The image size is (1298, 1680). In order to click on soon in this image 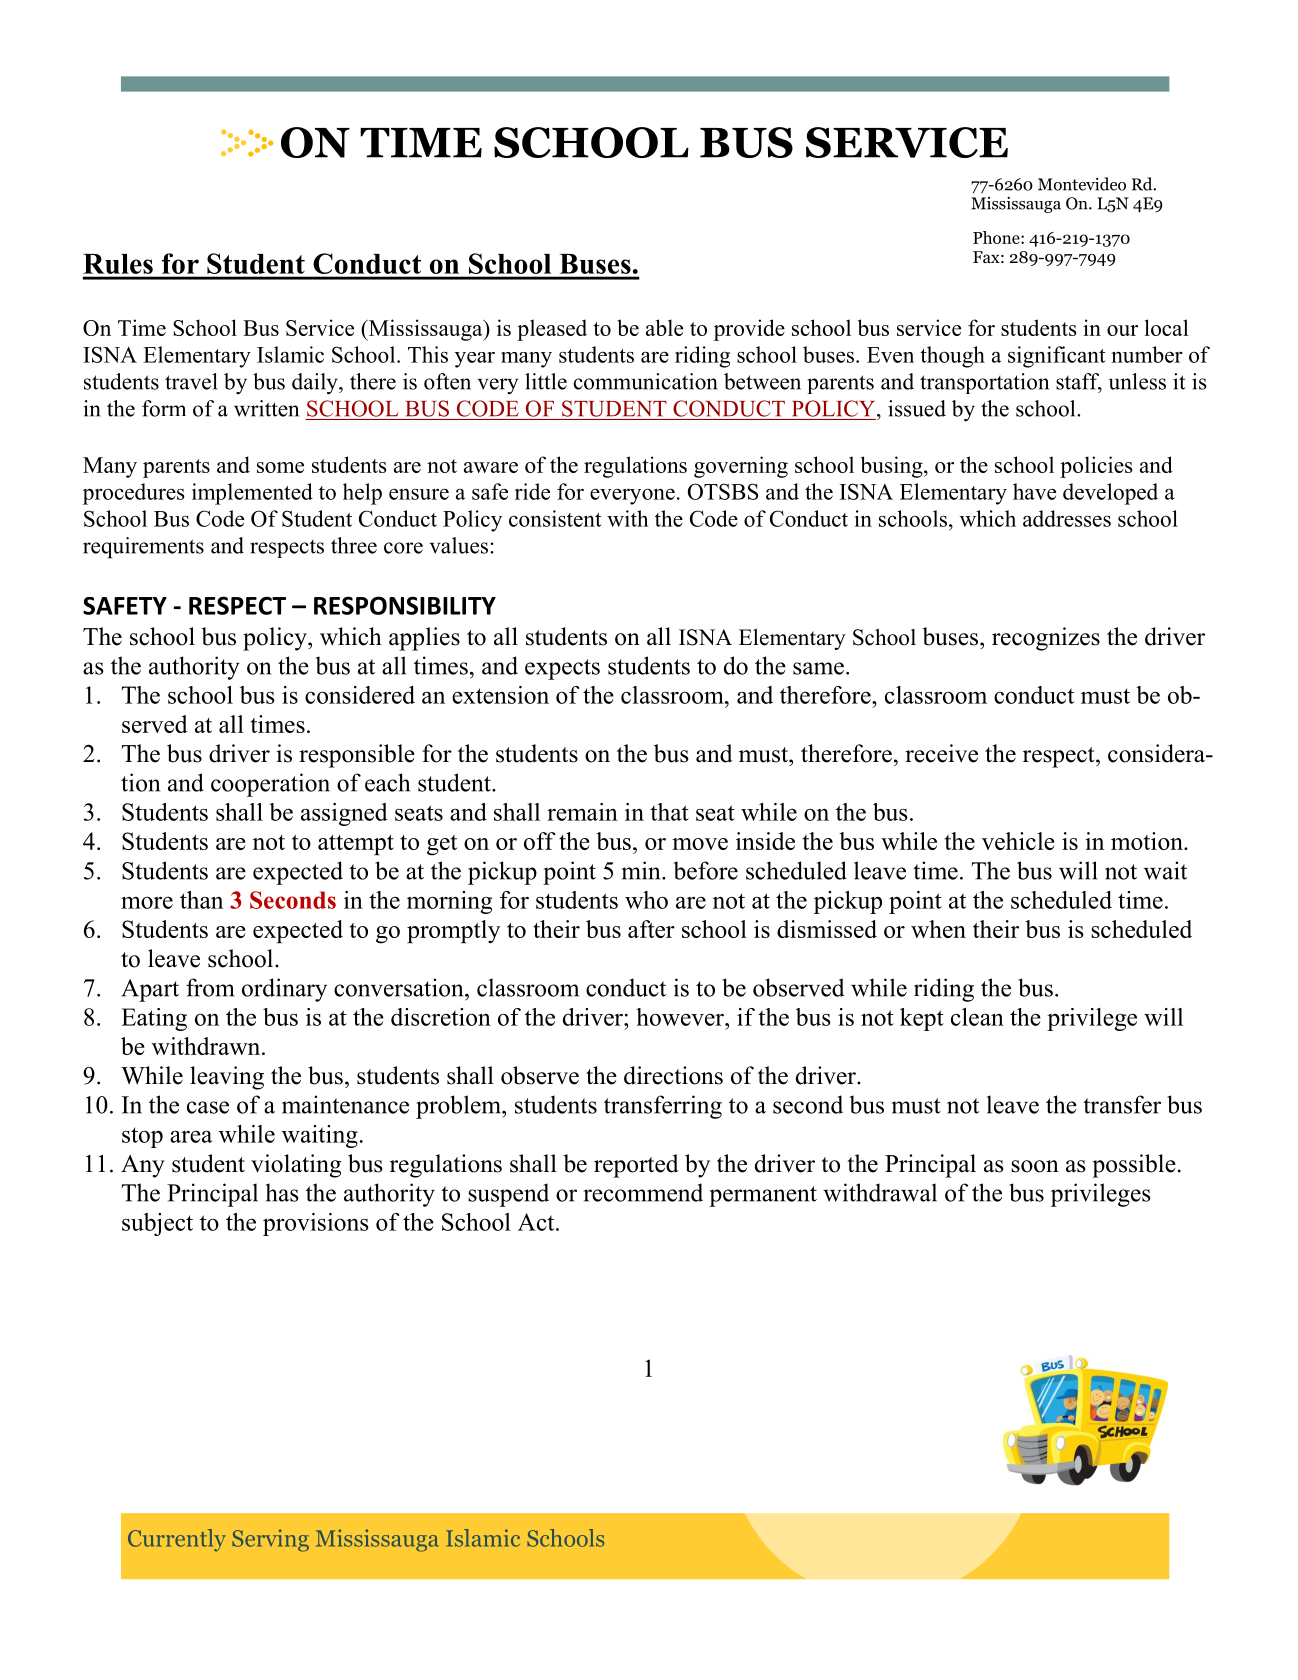, I will do `click(1035, 1166)`.
